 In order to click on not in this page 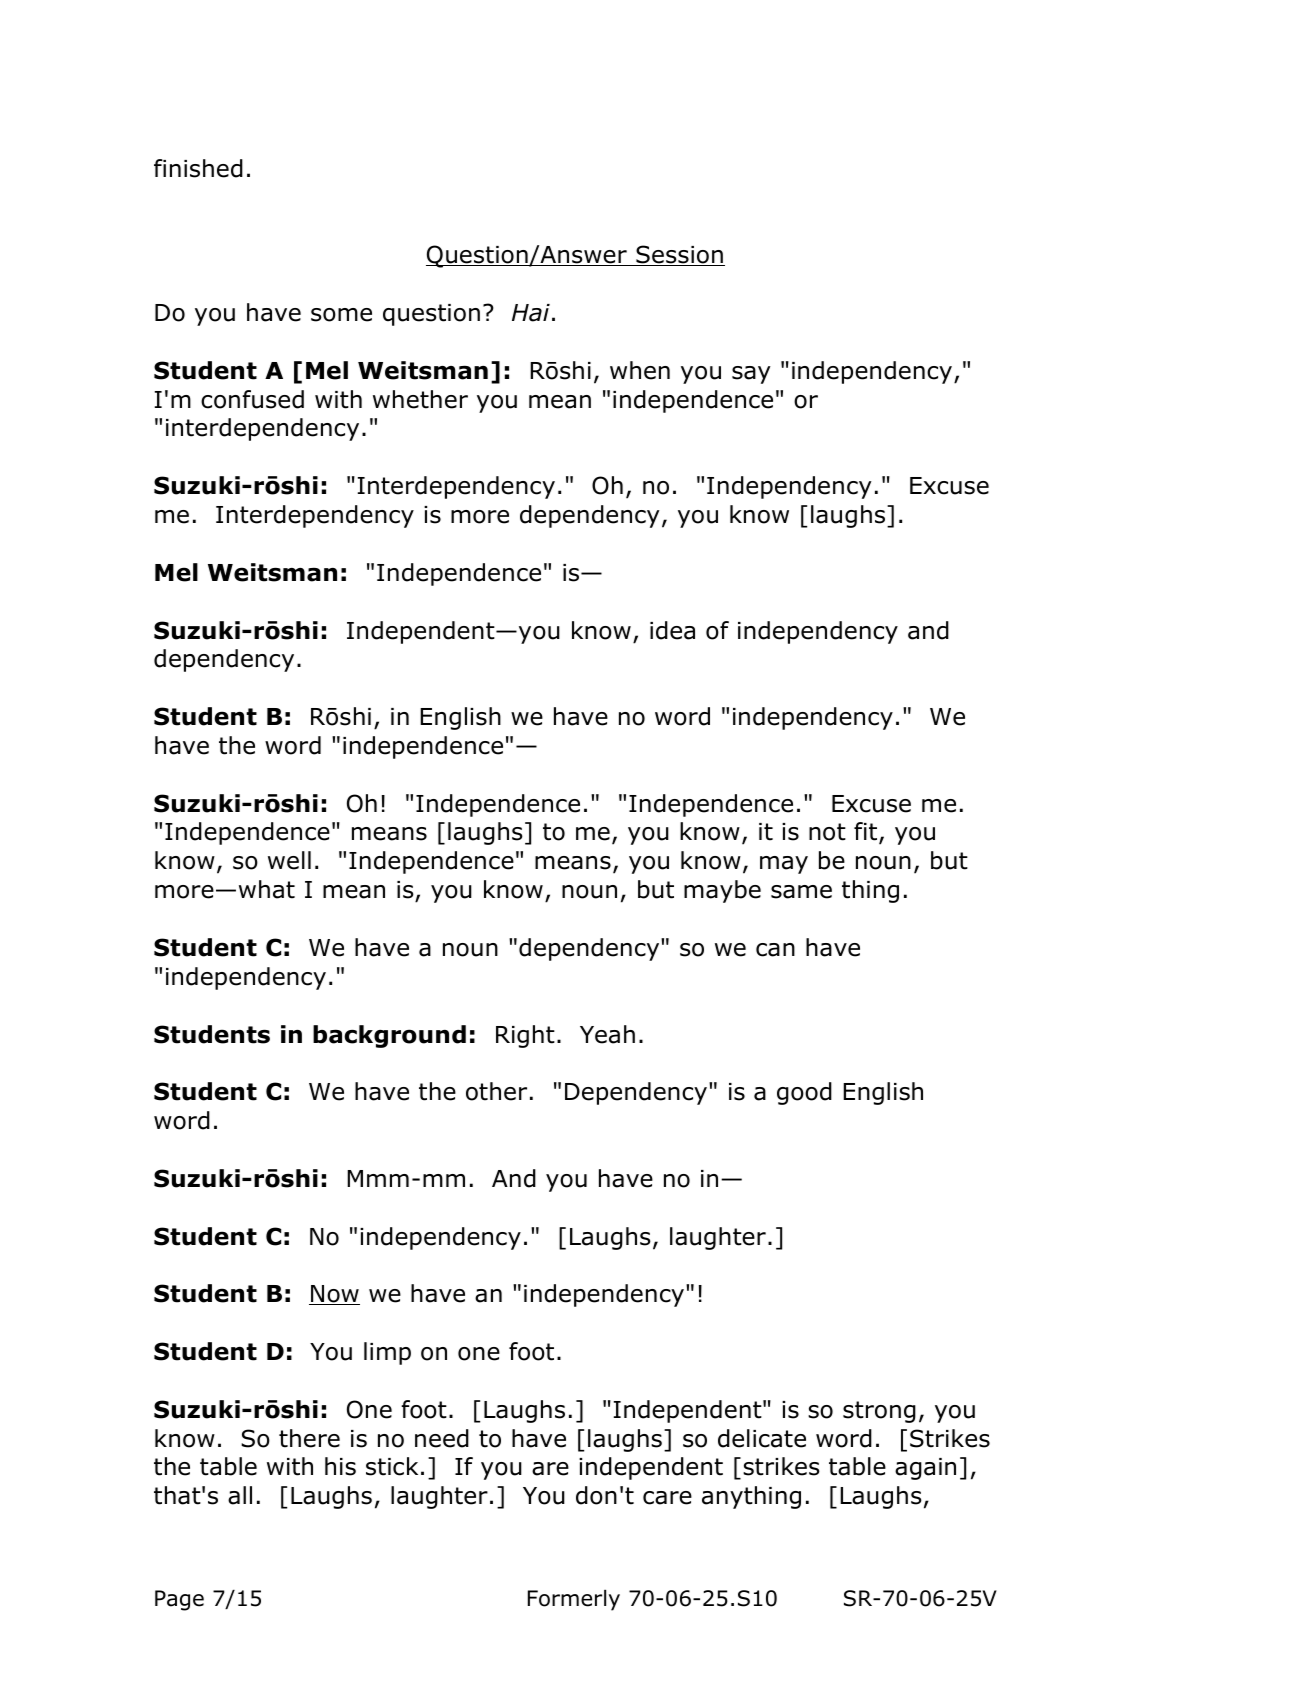, I will do `click(827, 832)`.
